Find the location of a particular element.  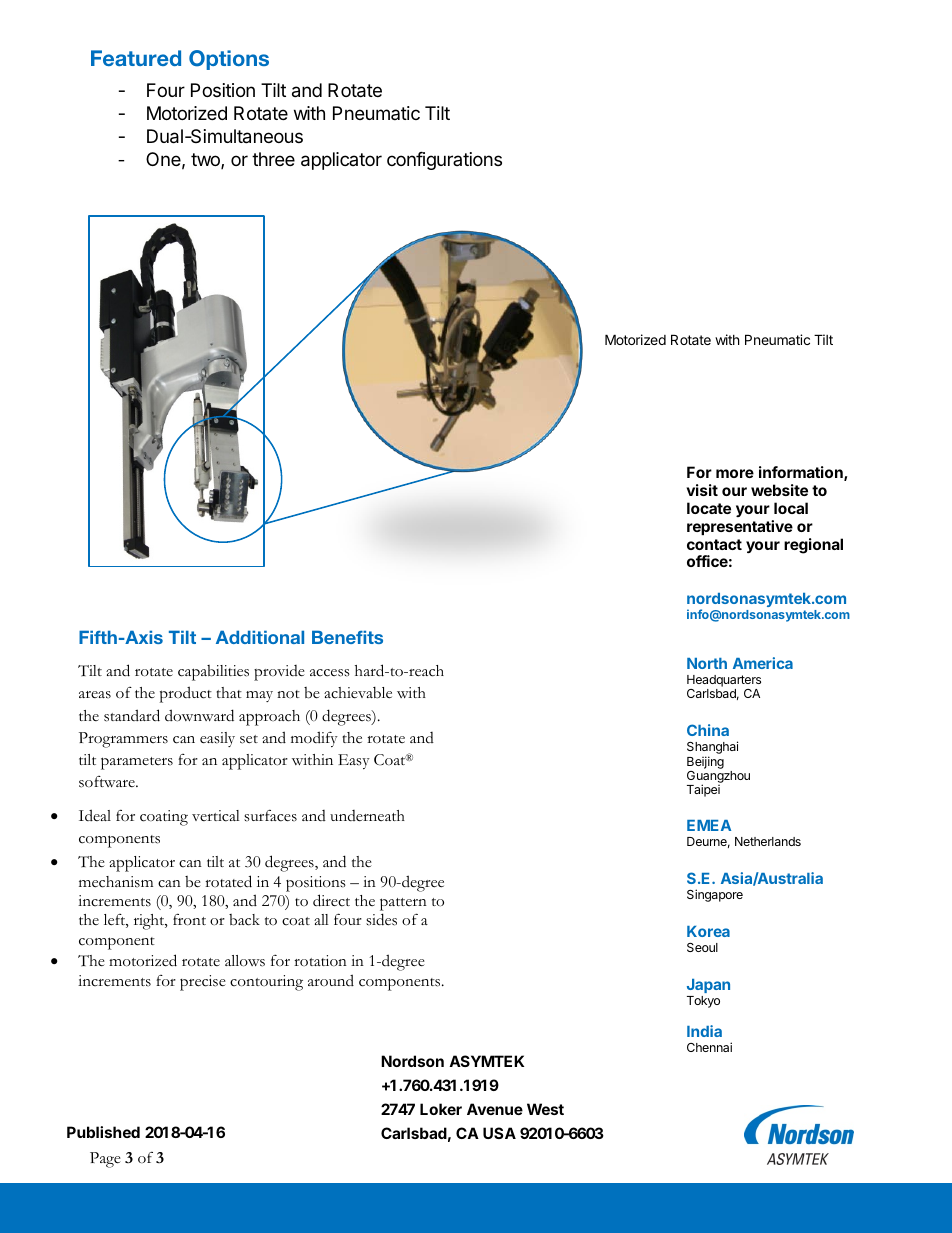

Benefits is located at coordinates (347, 637).
